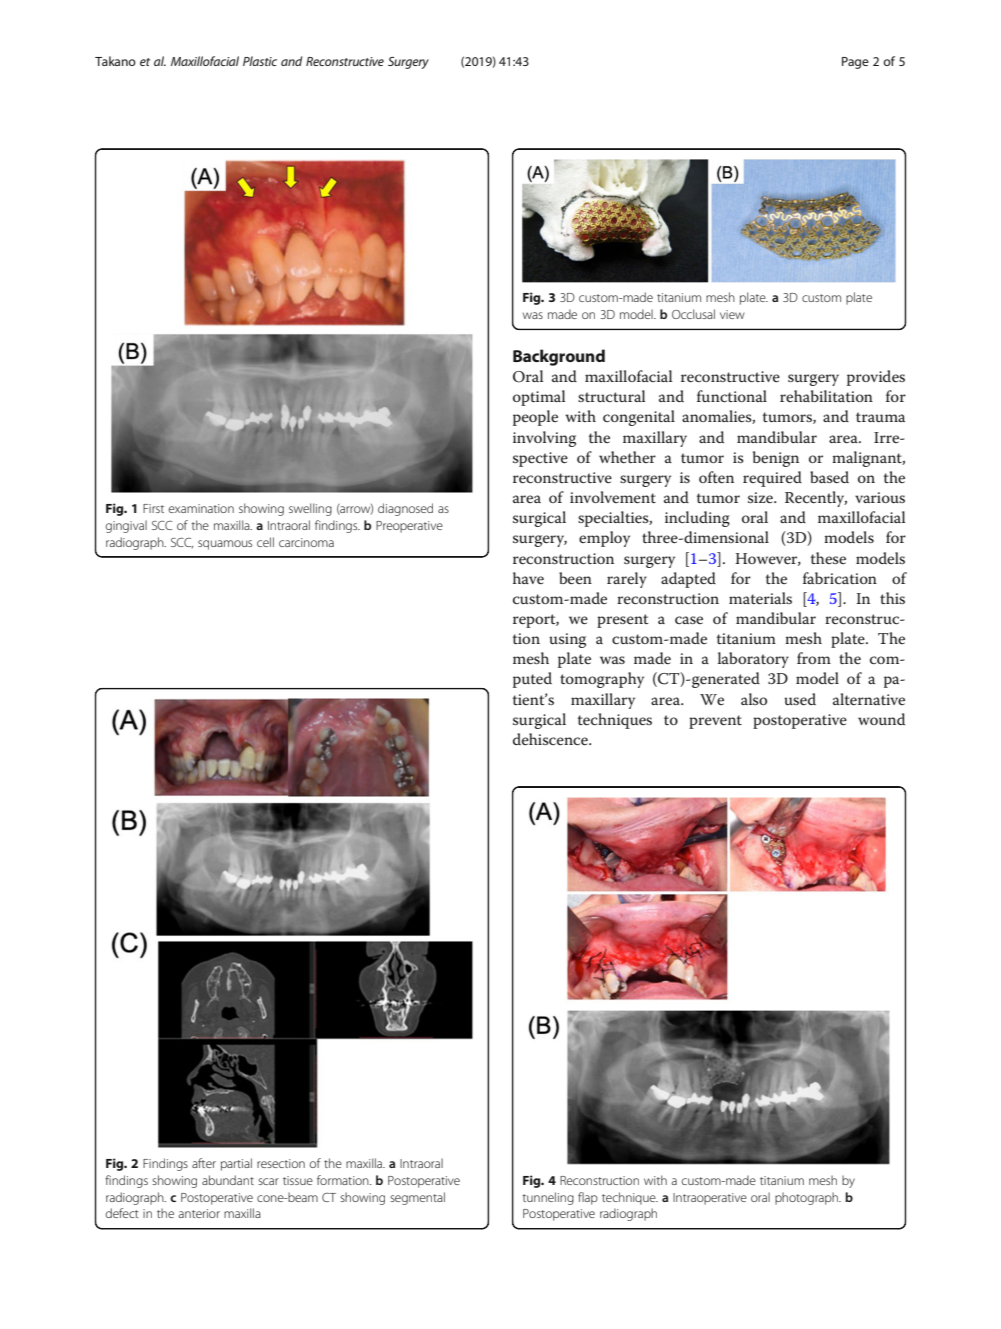 This image has width=1001, height=1329. Describe the element at coordinates (693, 314) in the image. I see `Occlusal` at that location.
